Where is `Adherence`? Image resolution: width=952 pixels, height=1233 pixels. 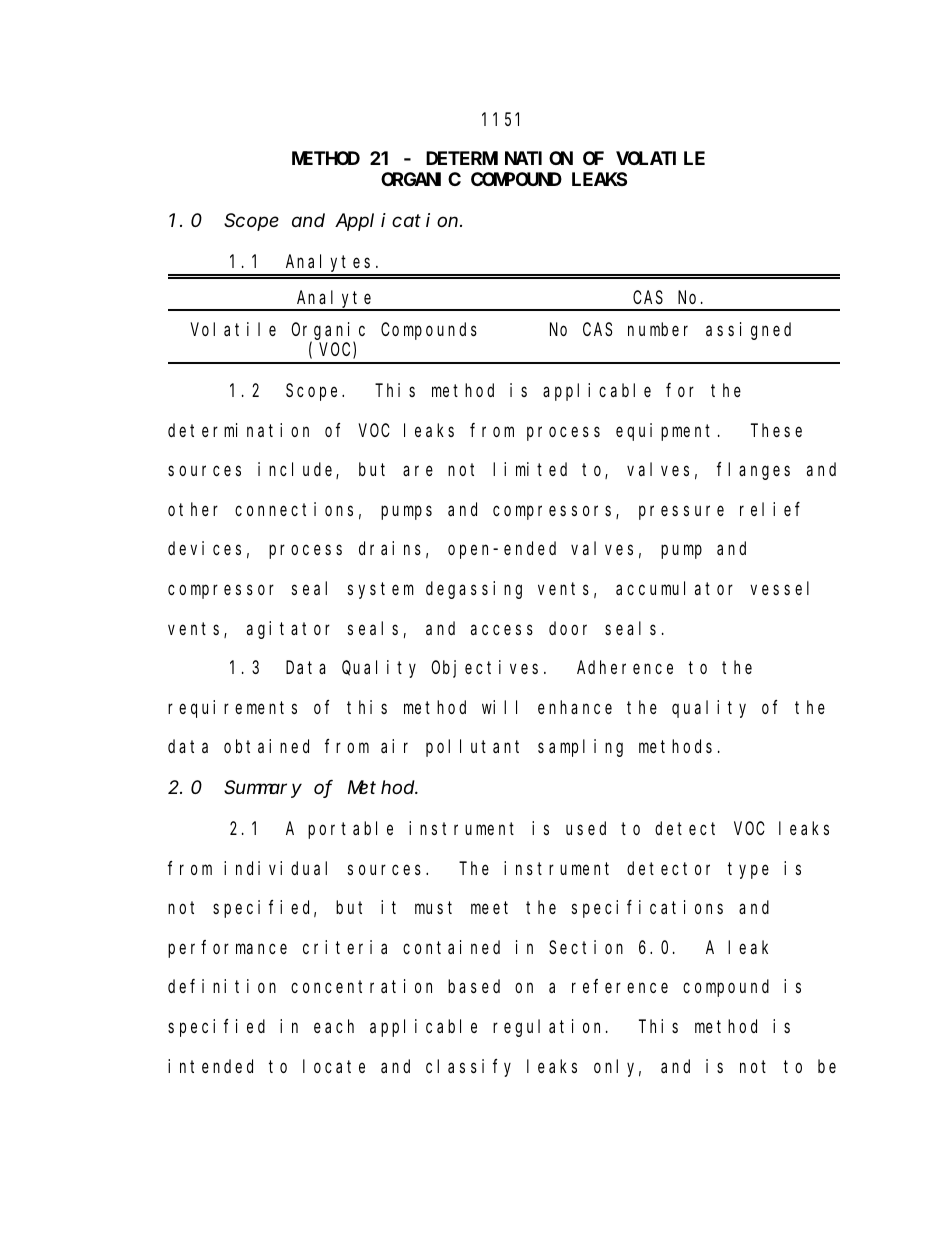
Adherence is located at coordinates (625, 667).
